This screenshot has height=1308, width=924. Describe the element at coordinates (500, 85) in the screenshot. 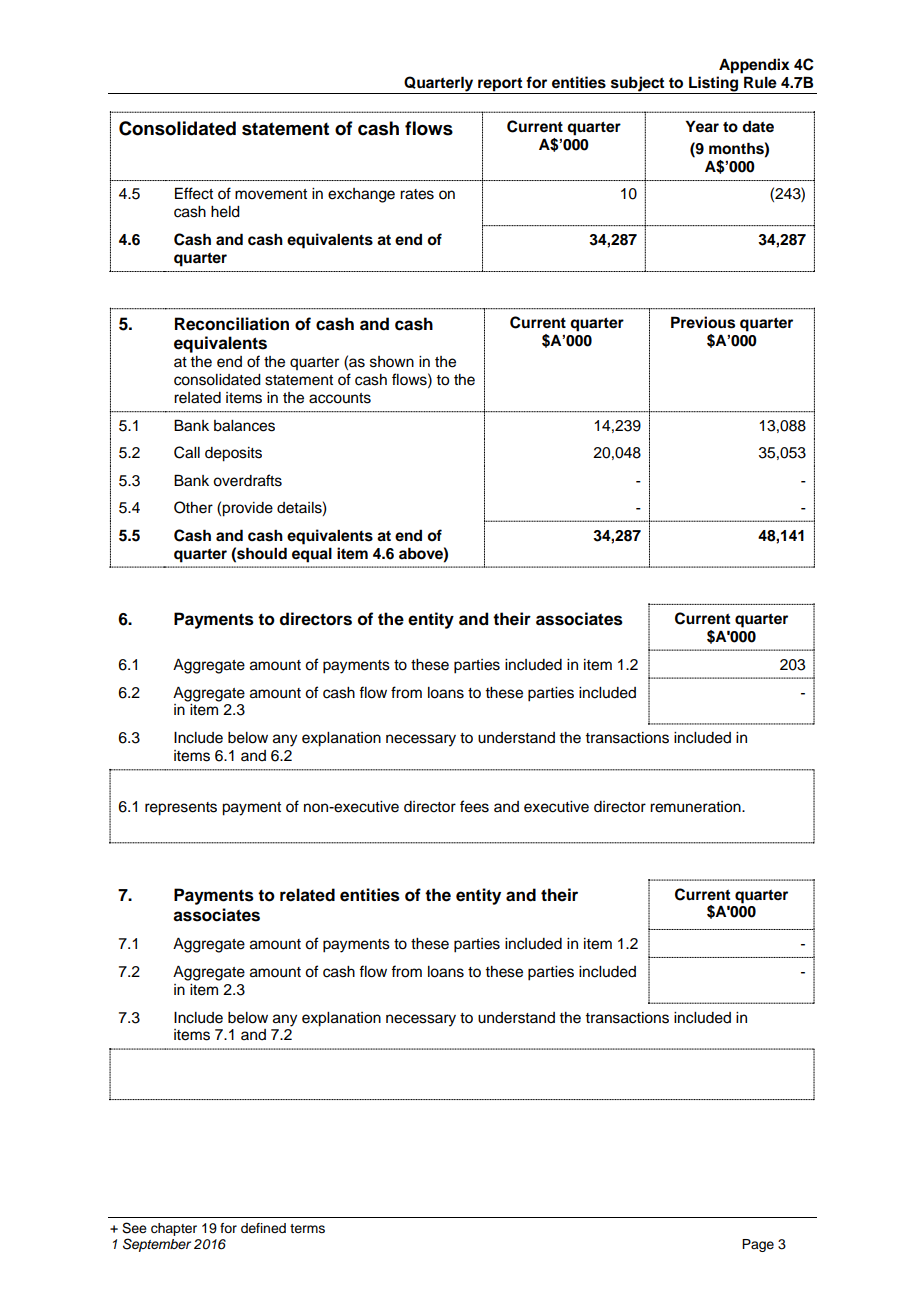

I see `report` at that location.
